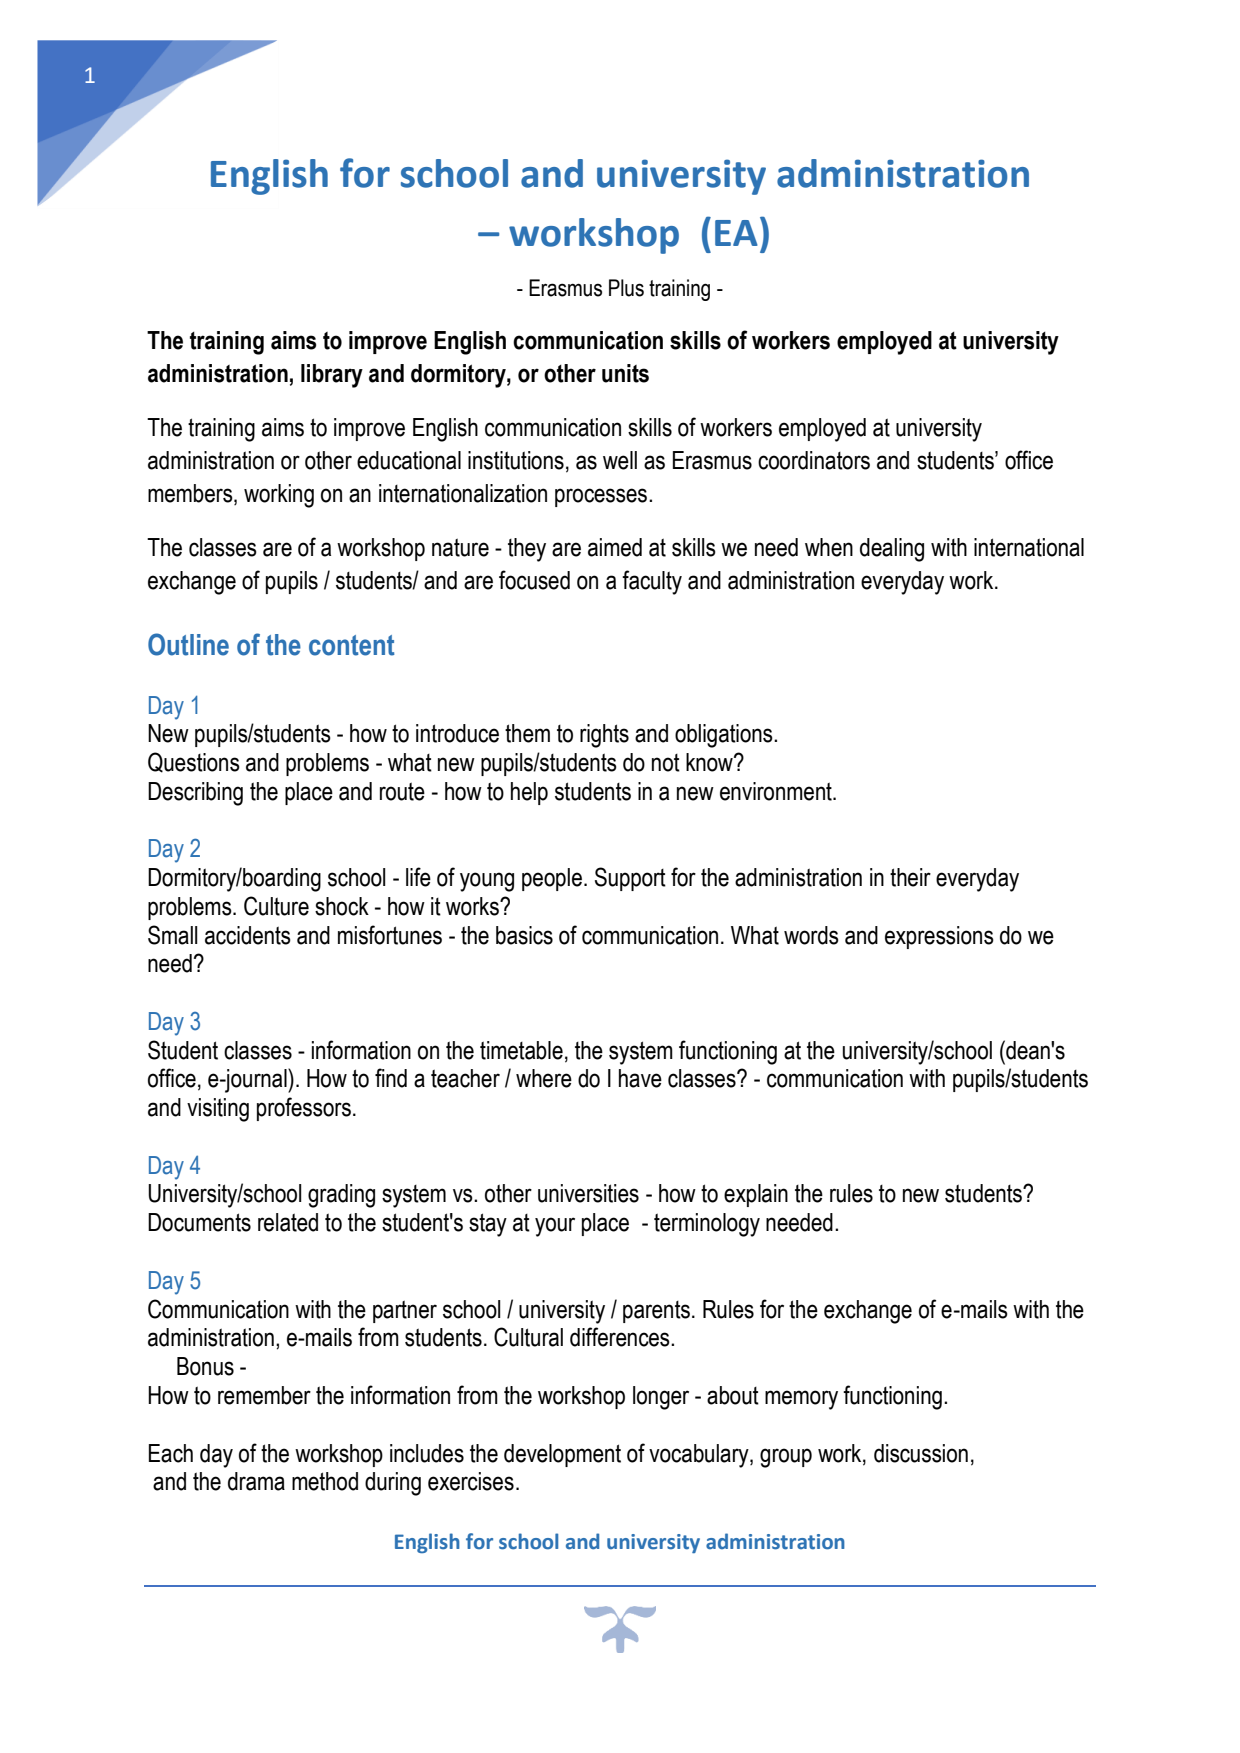 This page has height=1753, width=1240. What do you see at coordinates (626, 288) in the page?
I see `Plus` at bounding box center [626, 288].
